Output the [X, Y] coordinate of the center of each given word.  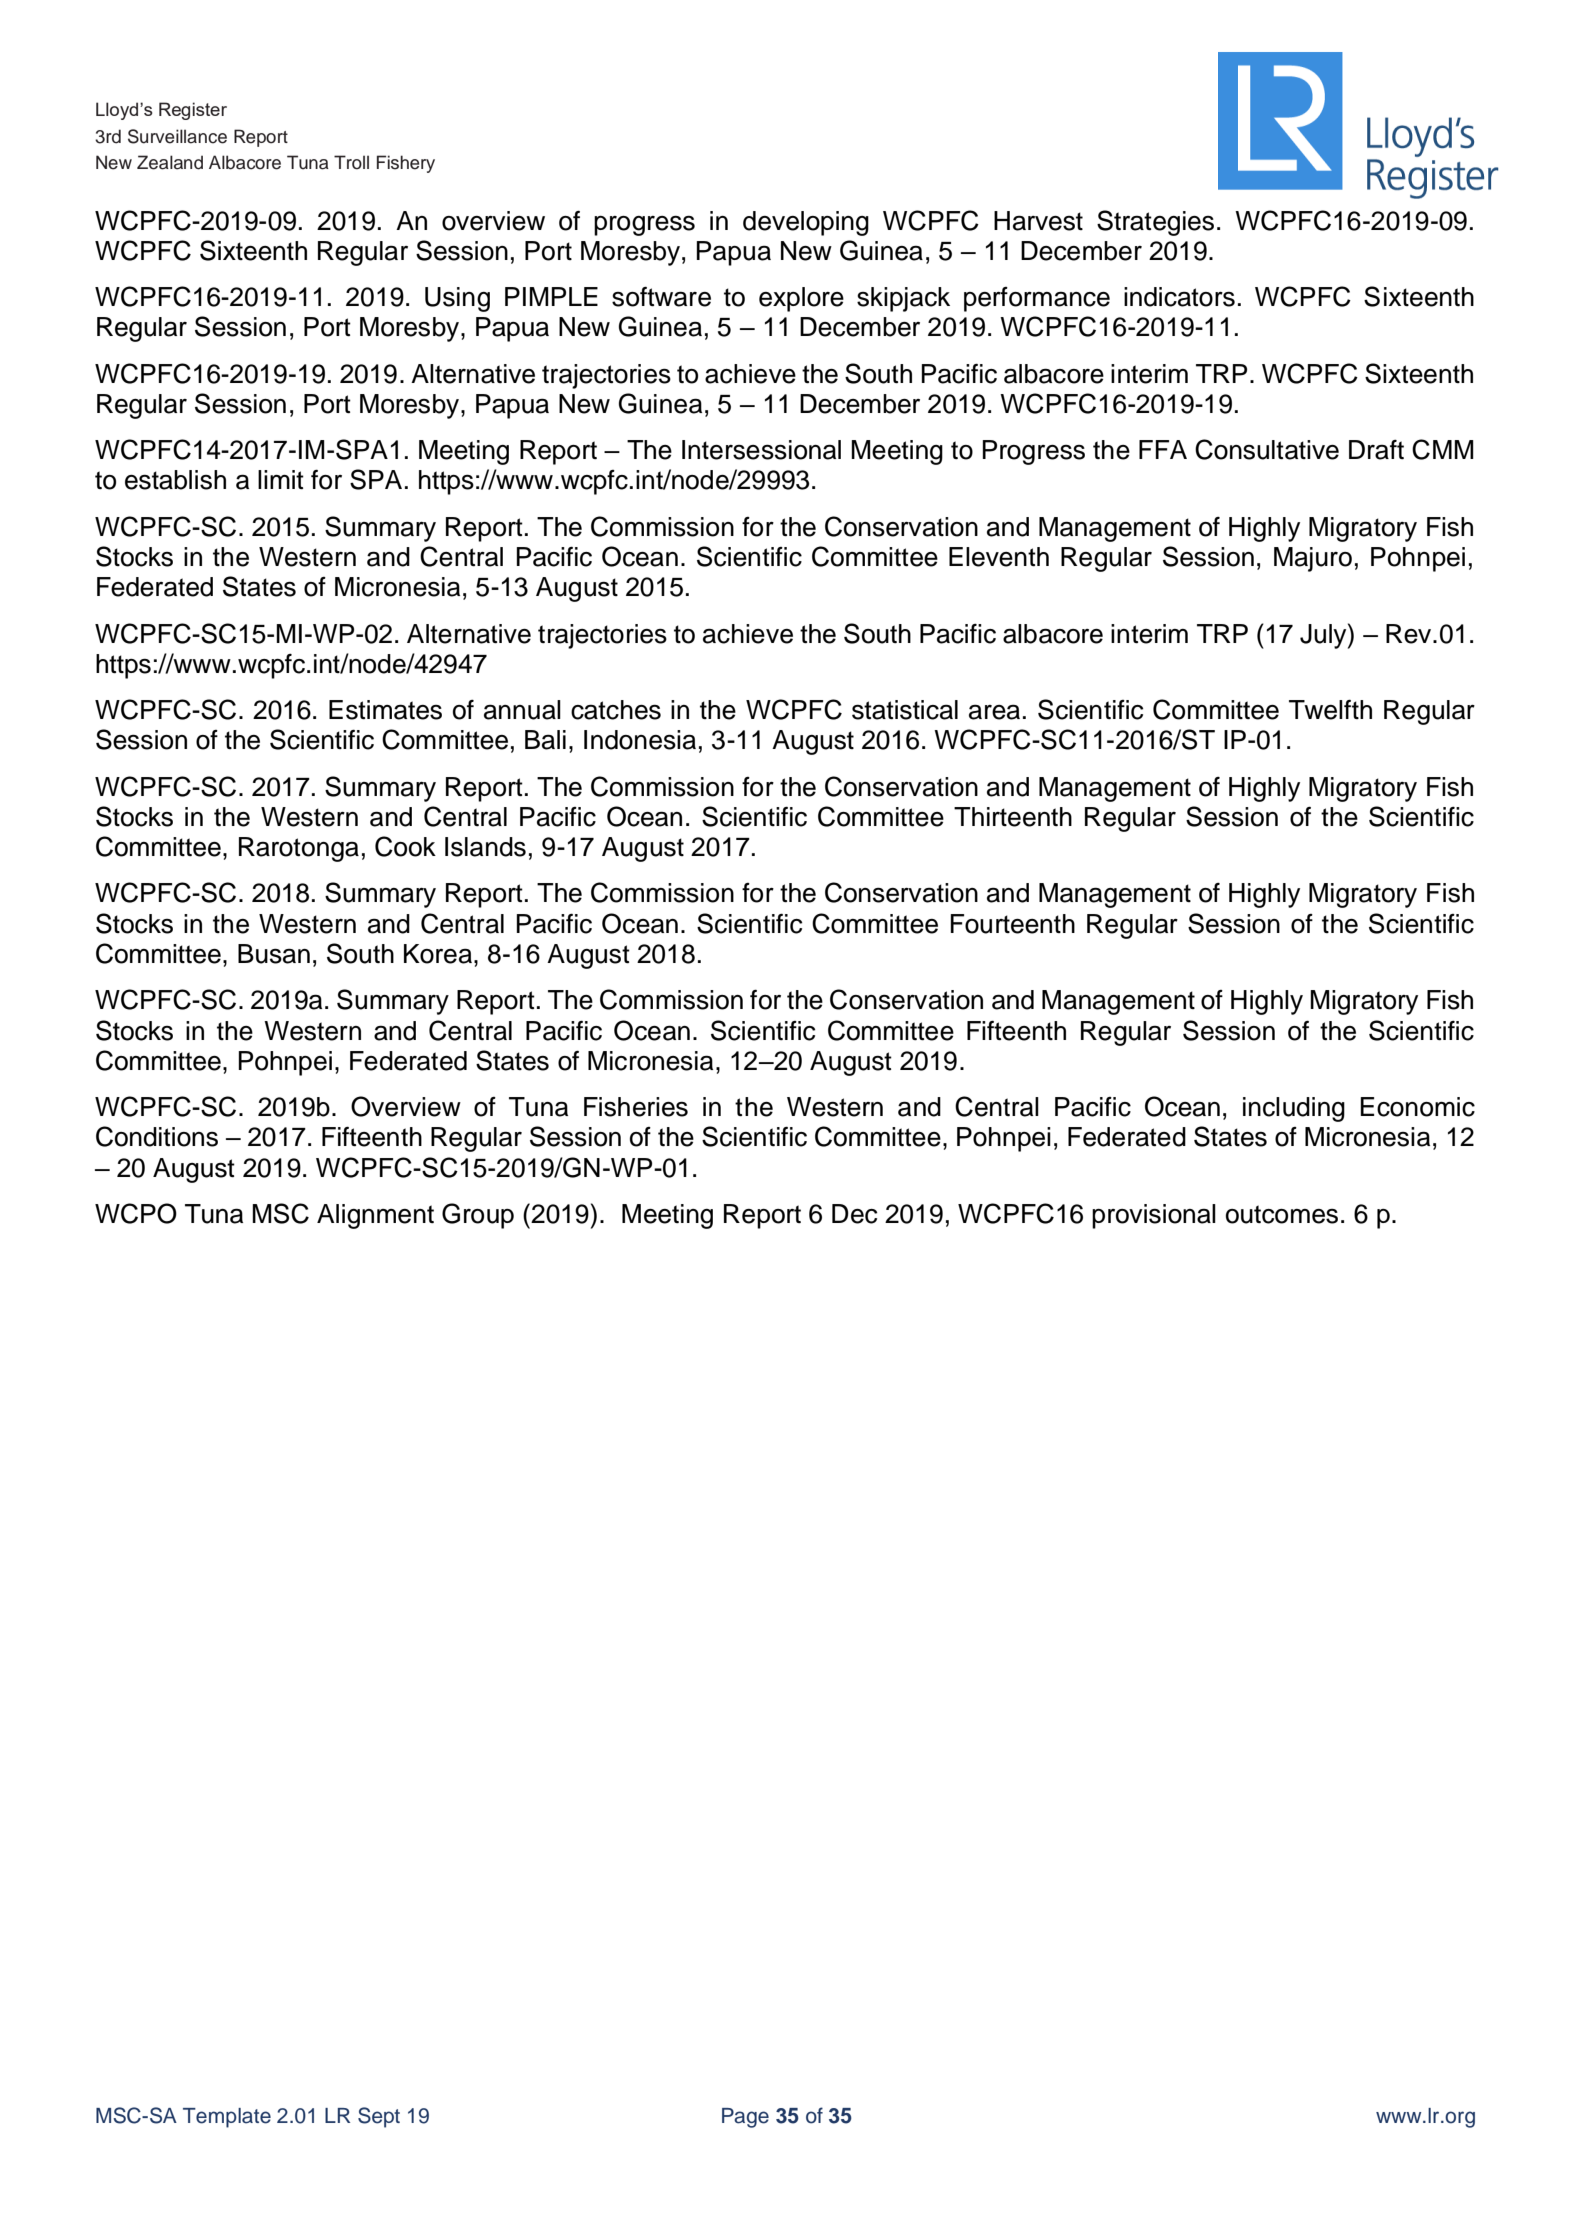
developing [806, 223]
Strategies [1155, 223]
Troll [351, 162]
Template [227, 2118]
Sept [379, 2117]
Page [745, 2118]
